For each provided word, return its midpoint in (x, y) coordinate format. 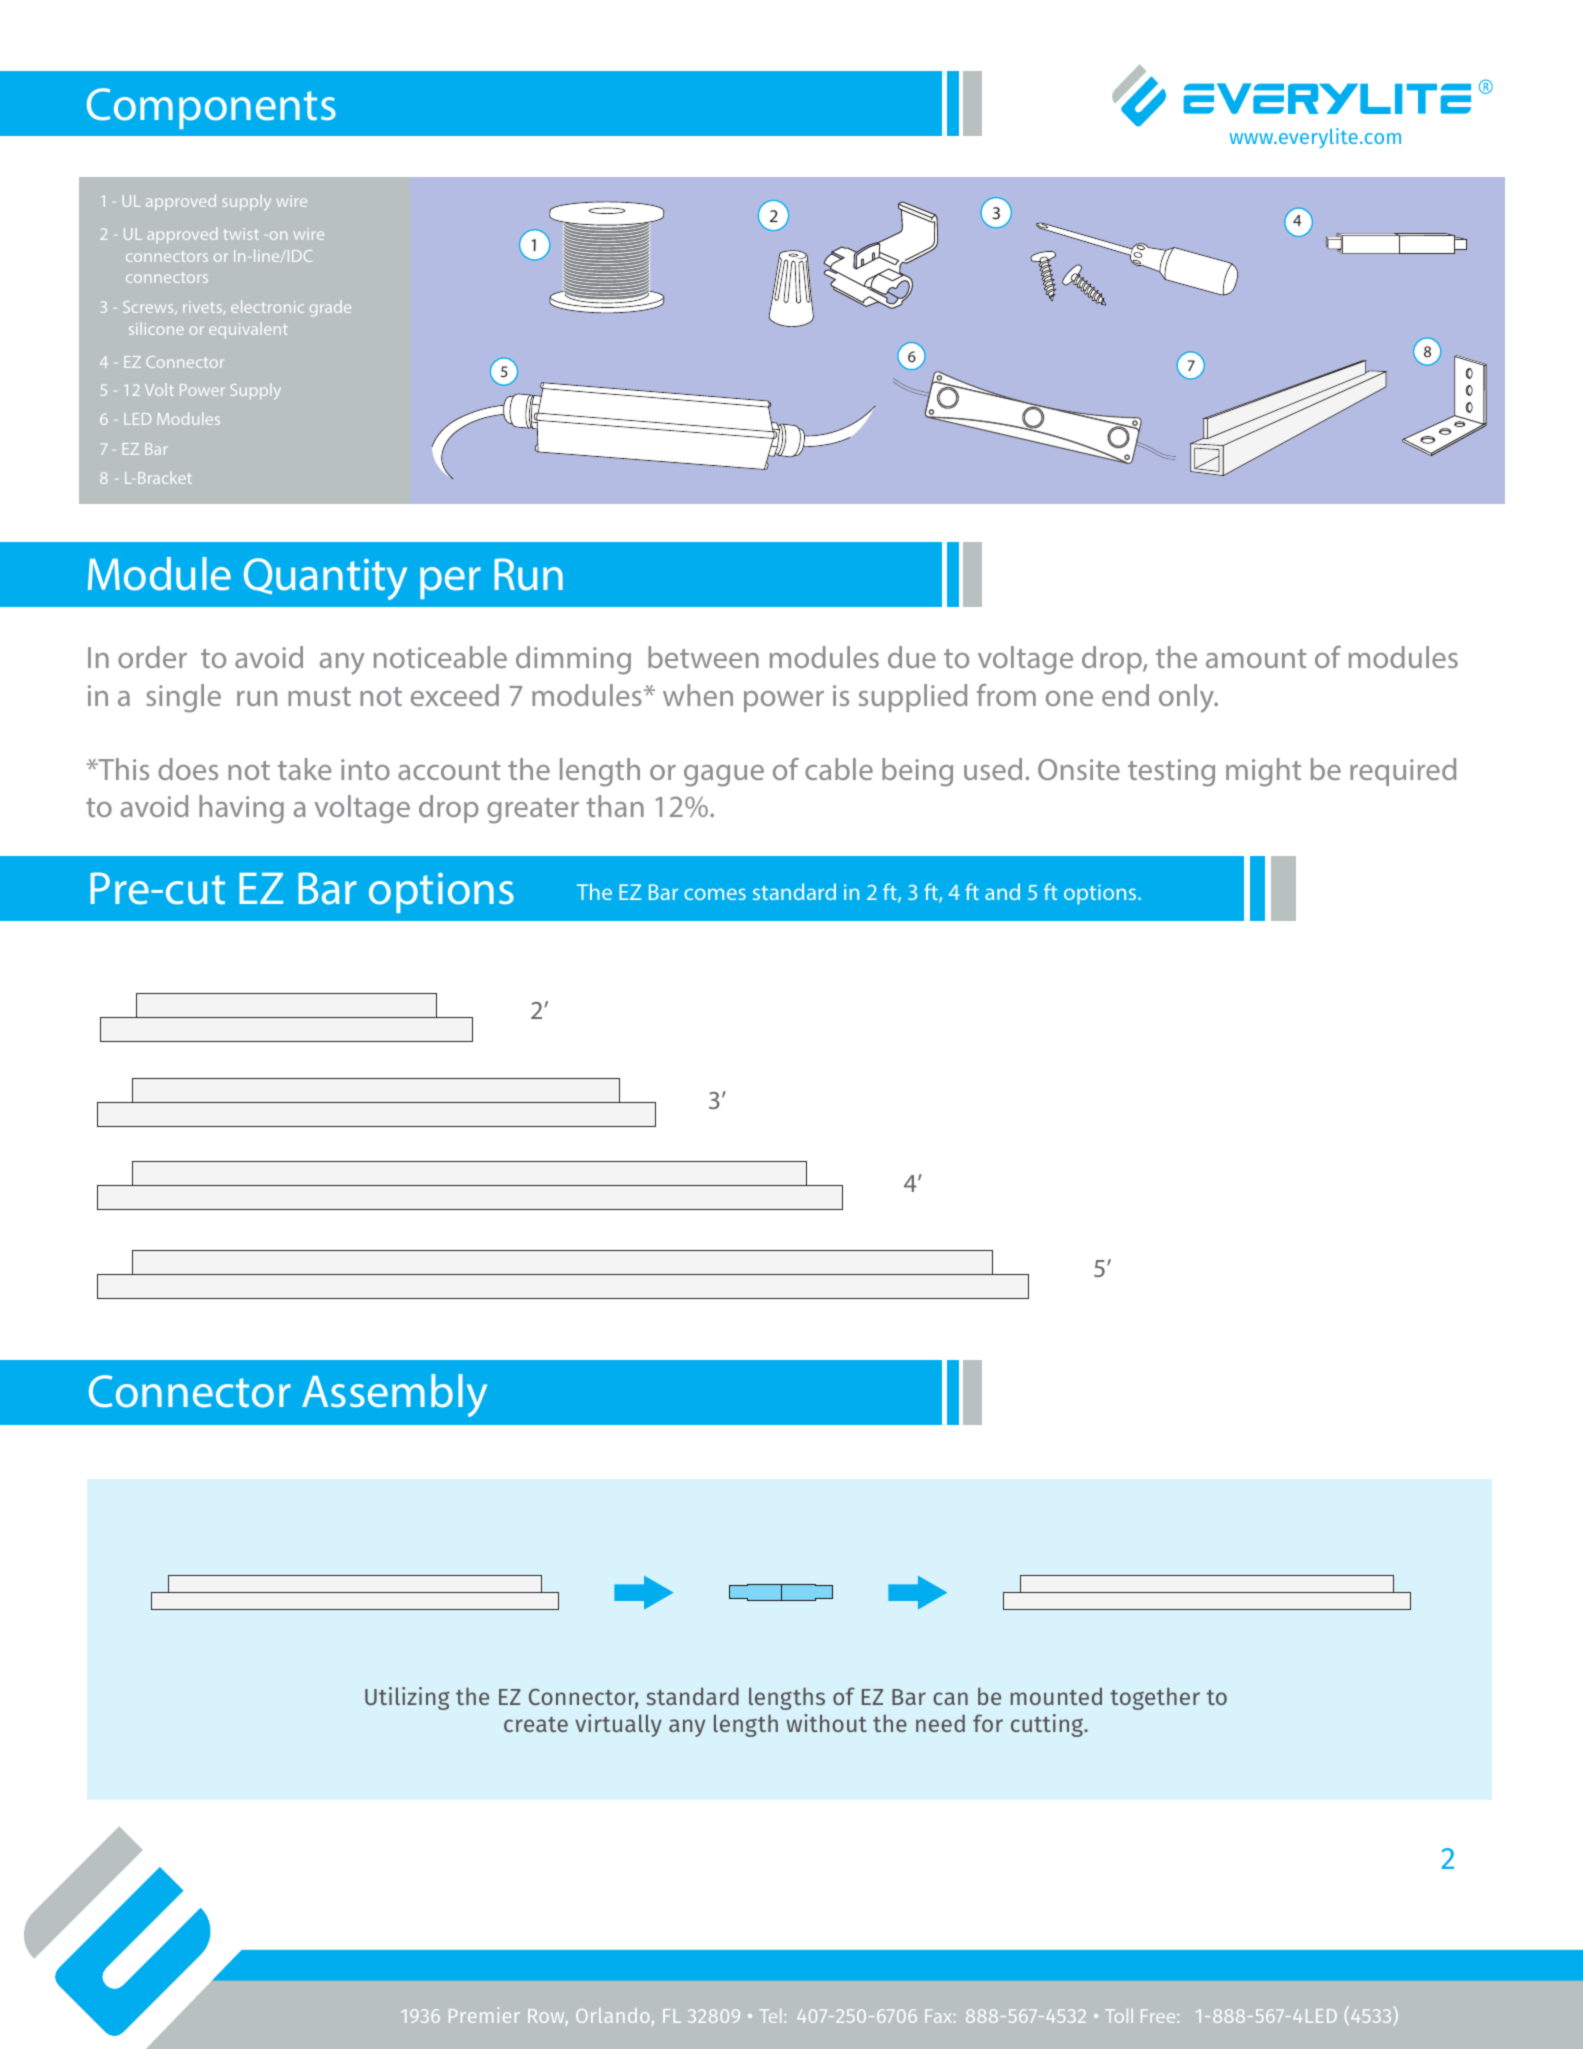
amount (1256, 658)
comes (715, 894)
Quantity (325, 579)
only (1187, 698)
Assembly (394, 1395)
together (1155, 1698)
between (703, 657)
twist (241, 234)
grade (330, 308)
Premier (484, 2015)
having (241, 809)
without (826, 1723)
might (1263, 772)
